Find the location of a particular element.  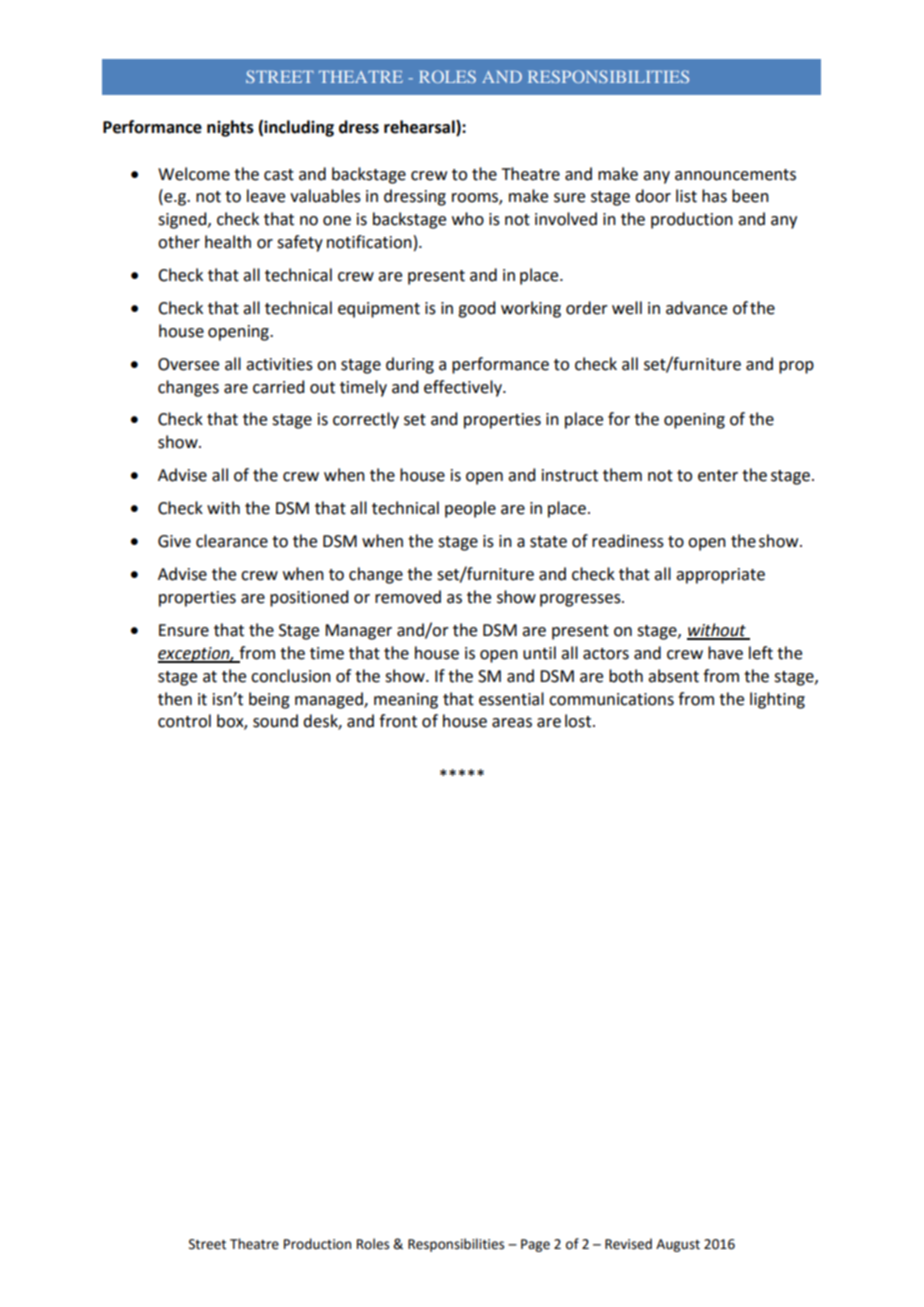

essential is located at coordinates (511, 699).
